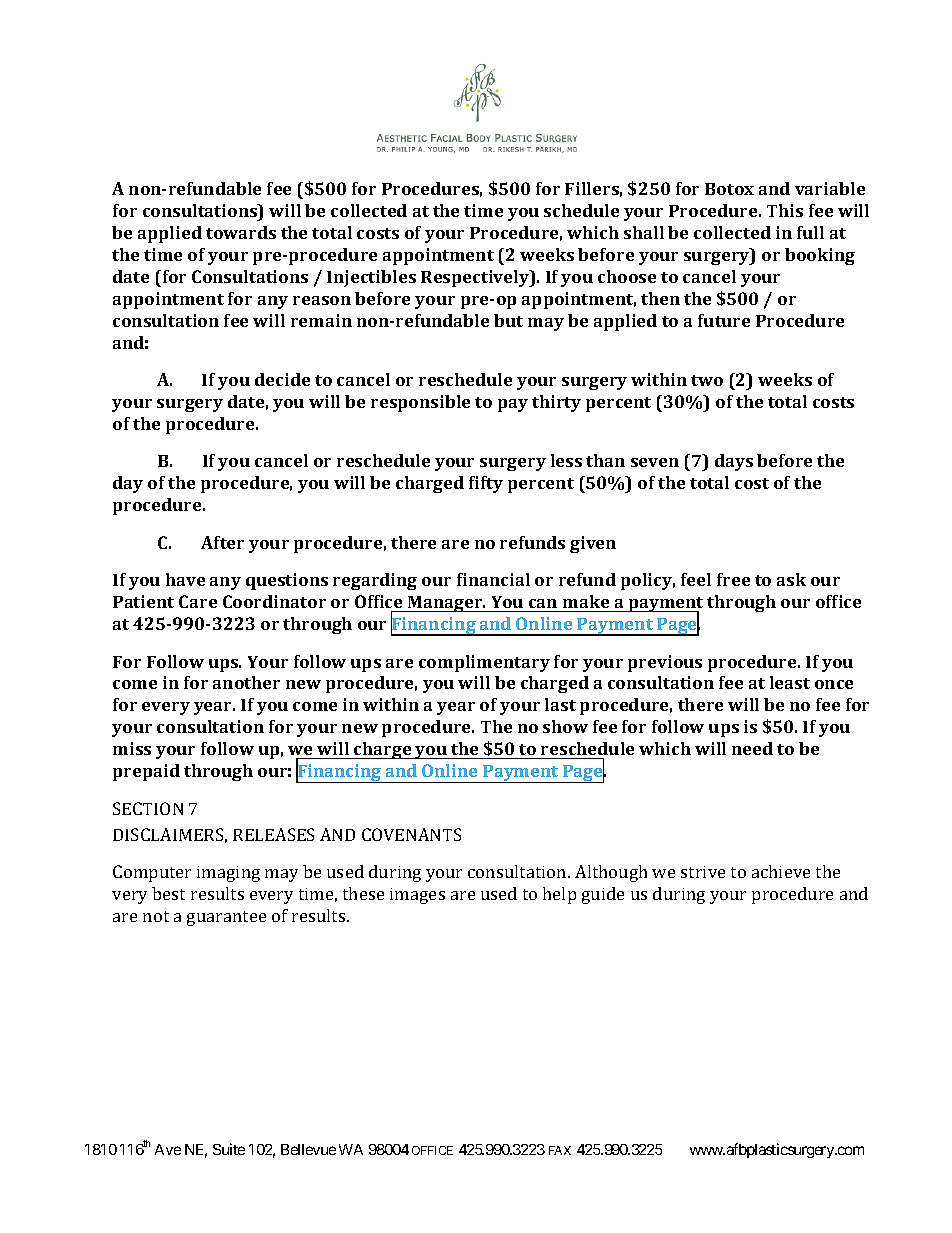 Image resolution: width=952 pixels, height=1233 pixels. What do you see at coordinates (229, 1149) in the screenshot?
I see `Suite` at bounding box center [229, 1149].
